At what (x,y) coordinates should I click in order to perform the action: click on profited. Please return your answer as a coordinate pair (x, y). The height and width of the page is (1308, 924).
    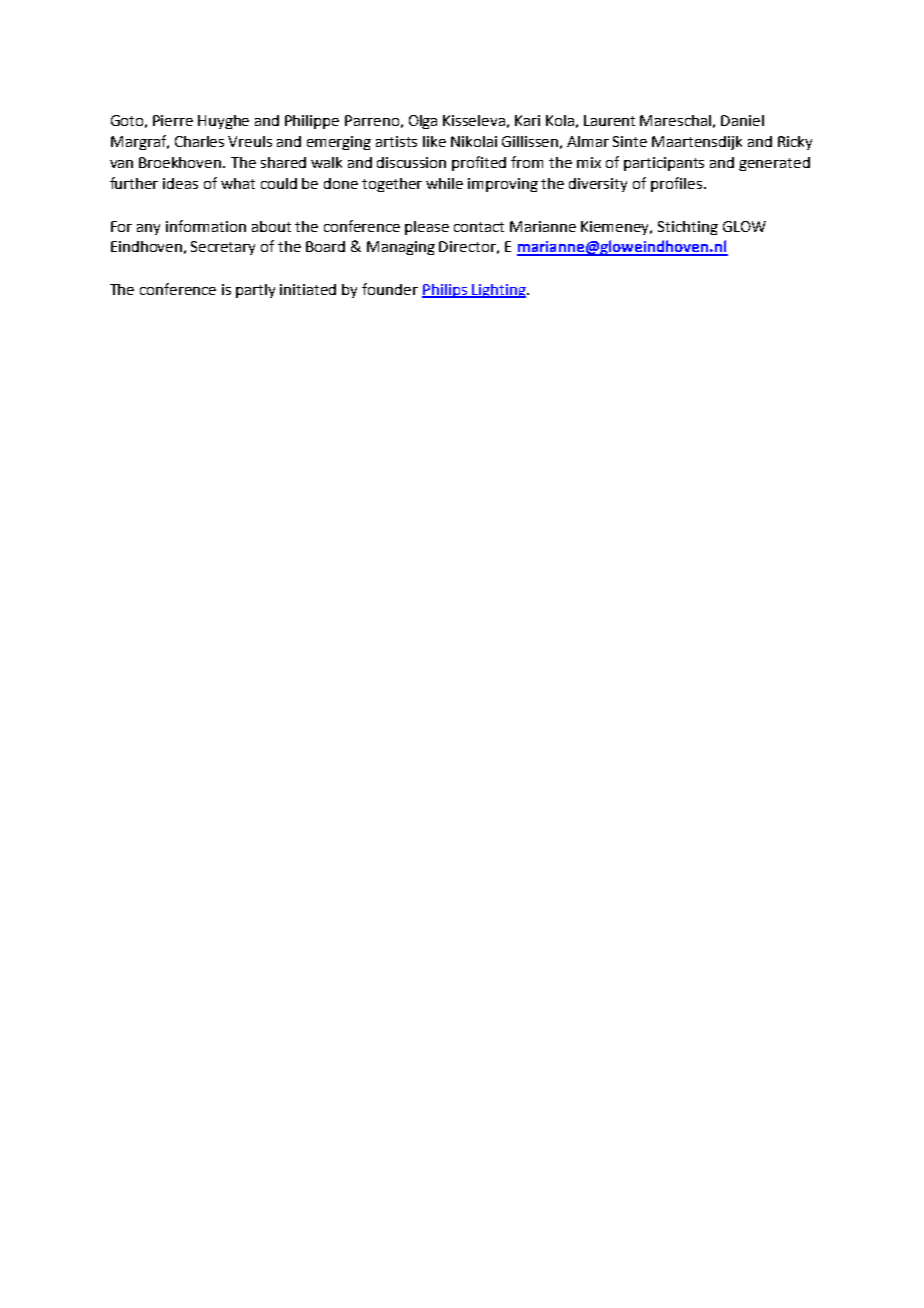
    Looking at the image, I should click on (479, 163).
